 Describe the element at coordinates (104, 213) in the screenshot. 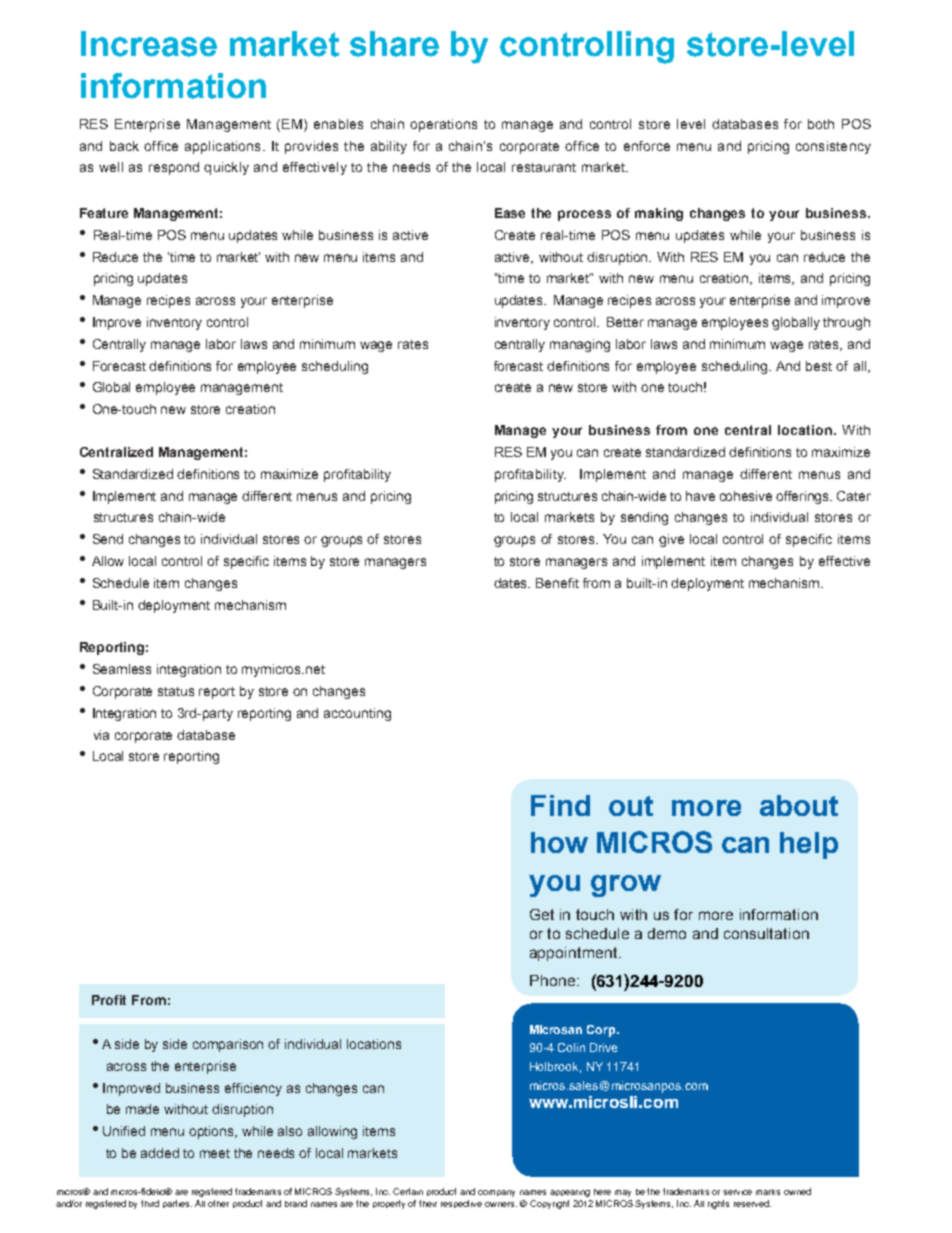

I see `Feature` at that location.
